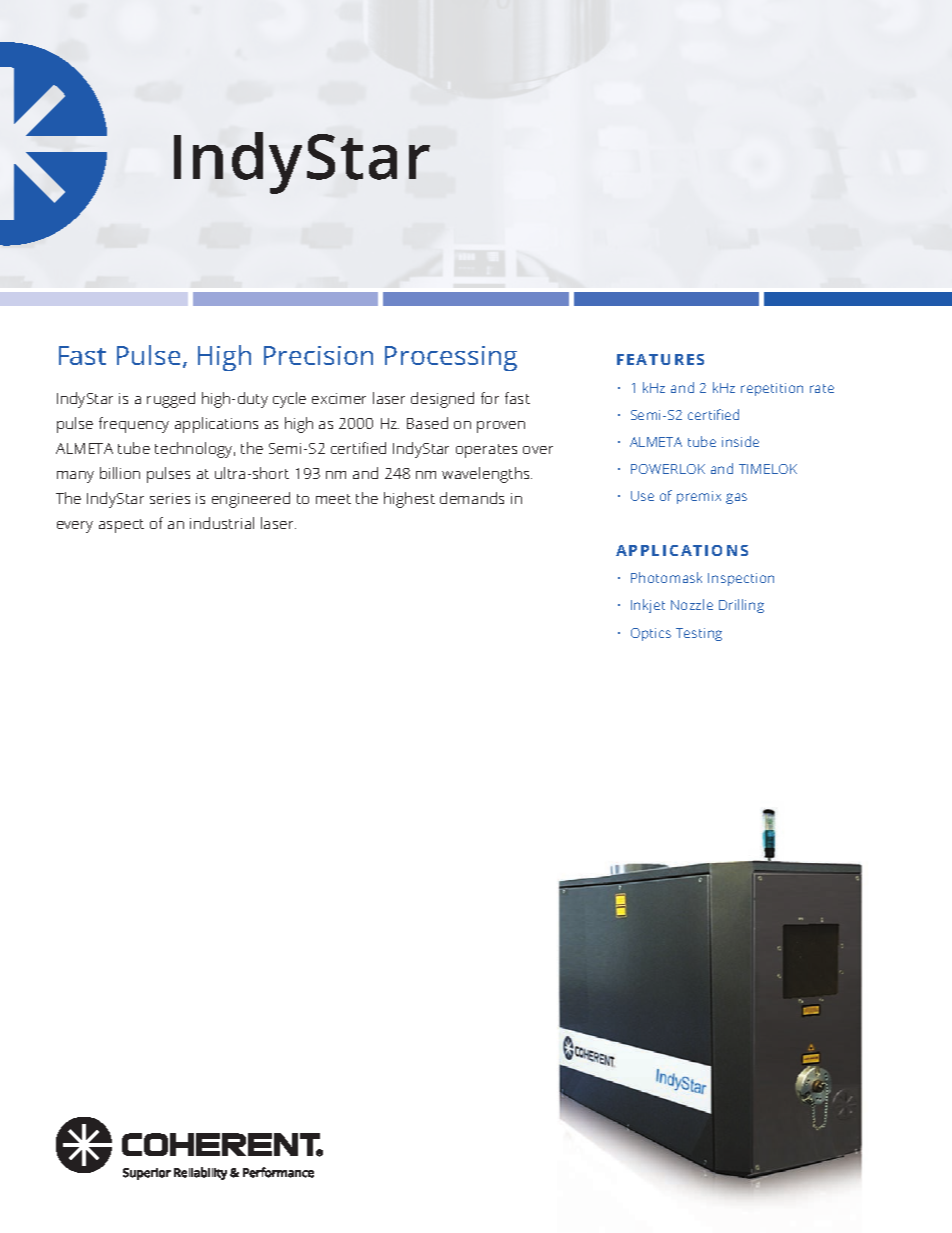 Image resolution: width=952 pixels, height=1233 pixels. Describe the element at coordinates (451, 358) in the screenshot. I see `Processing` at that location.
